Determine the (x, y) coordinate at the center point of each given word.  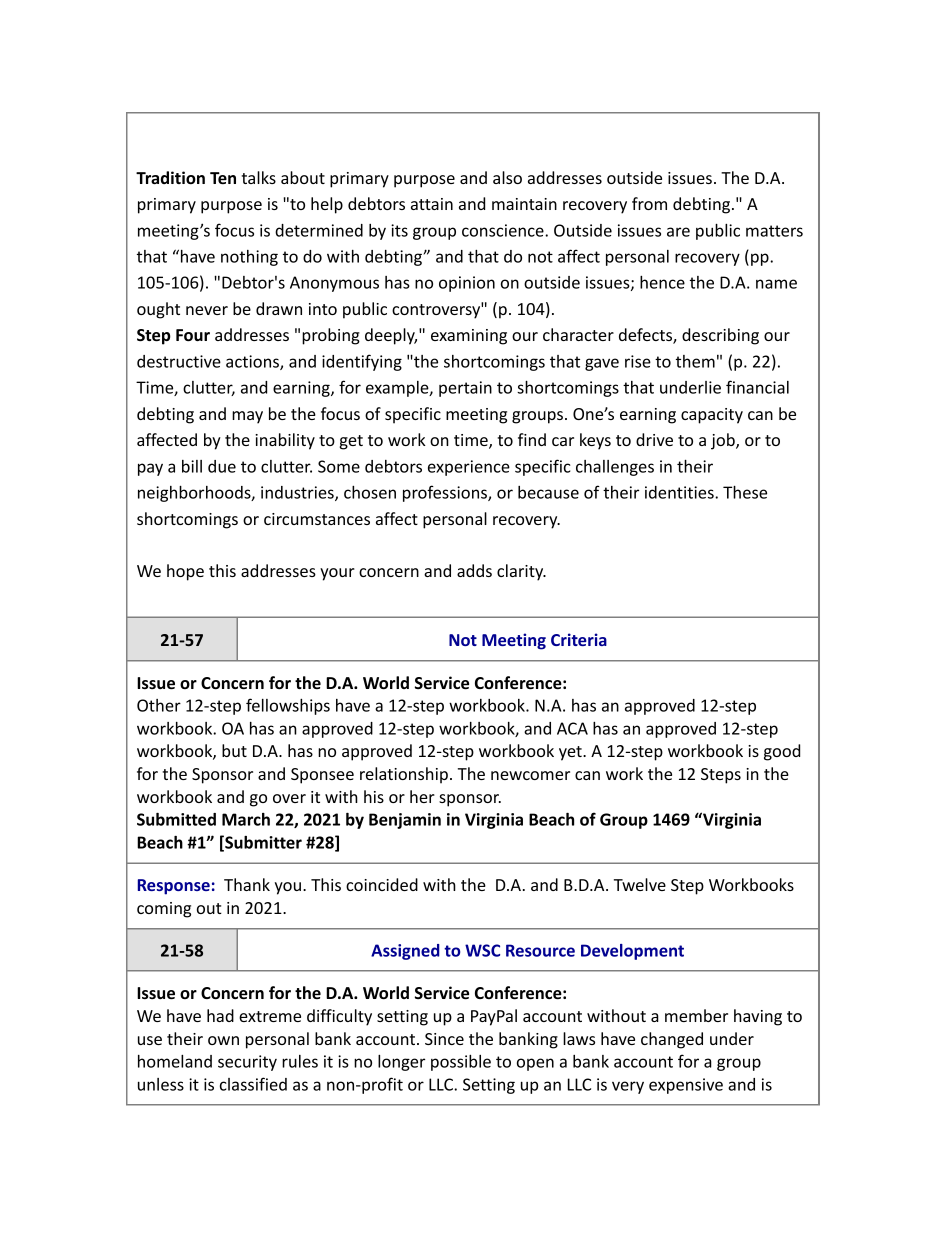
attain (432, 204)
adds (474, 570)
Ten (223, 178)
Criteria (579, 639)
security (247, 1063)
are (678, 232)
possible (461, 1063)
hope (185, 572)
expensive (686, 1086)
